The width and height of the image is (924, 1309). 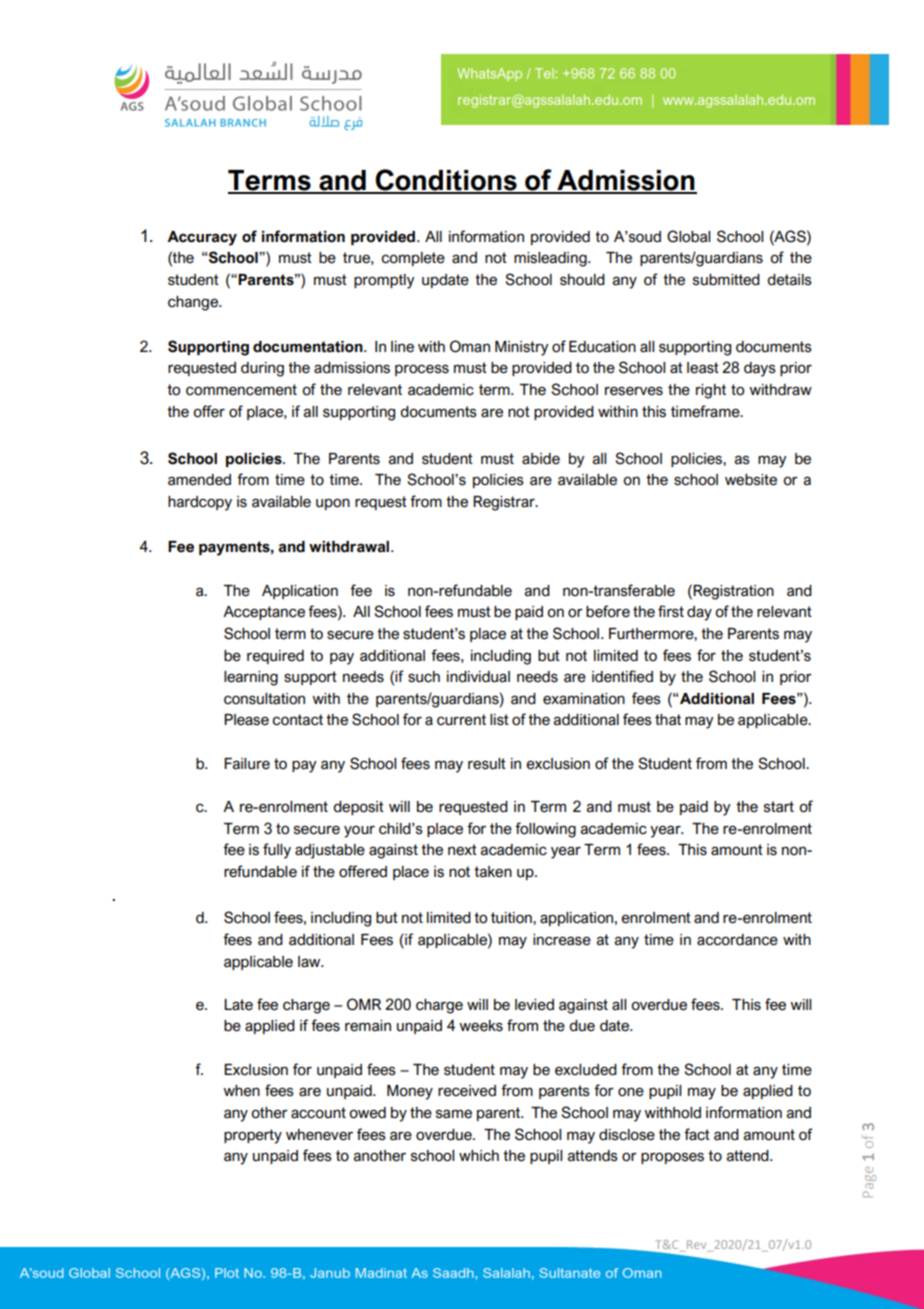 What do you see at coordinates (253, 1136) in the image?
I see `property` at bounding box center [253, 1136].
